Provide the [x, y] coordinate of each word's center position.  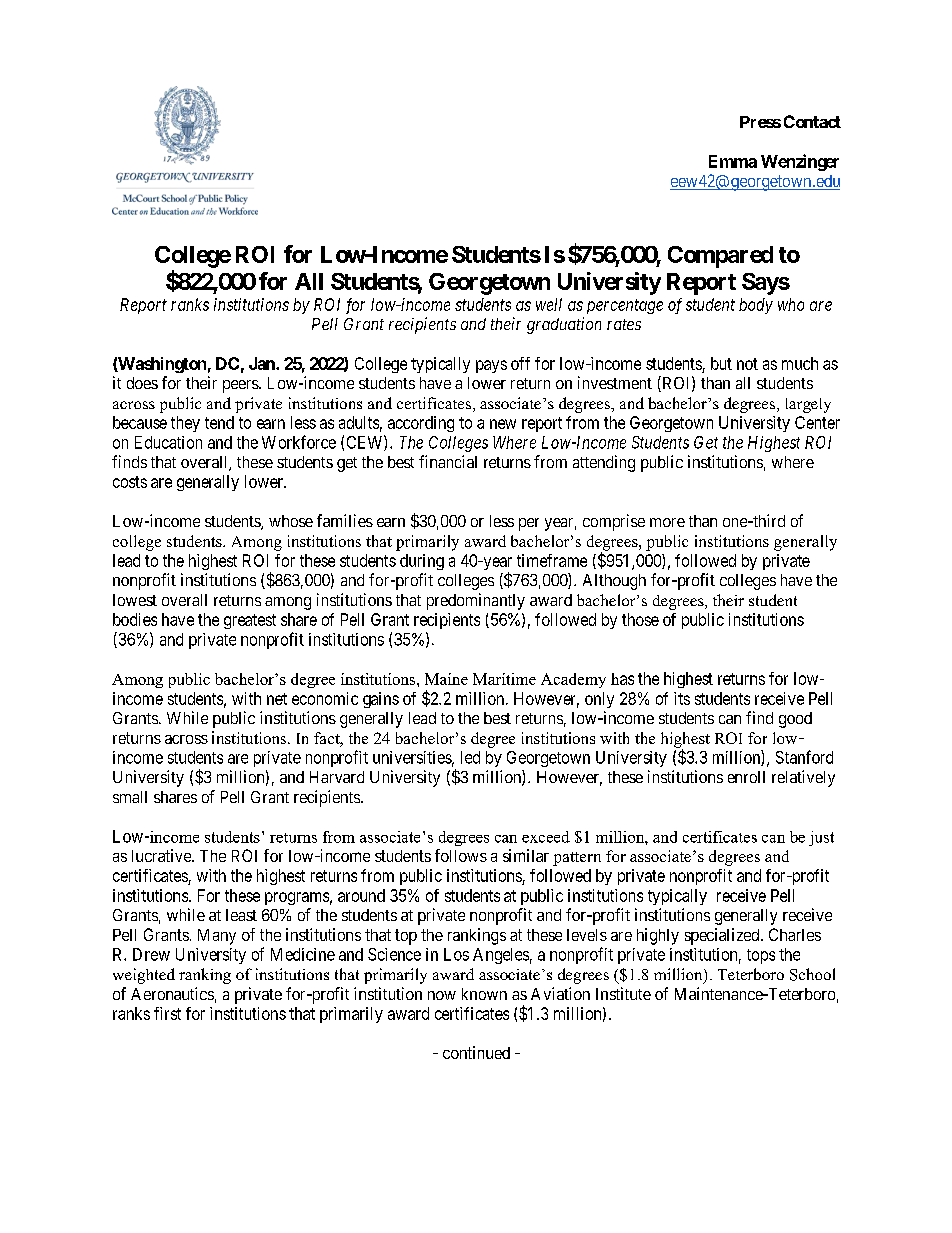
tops [761, 956]
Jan [263, 363]
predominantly [476, 601]
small [130, 797]
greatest [250, 621]
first [167, 1013]
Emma [733, 161]
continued [476, 1052]
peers [241, 386]
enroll [746, 777]
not [747, 364]
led [470, 757]
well [549, 304]
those [640, 619]
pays [491, 366]
